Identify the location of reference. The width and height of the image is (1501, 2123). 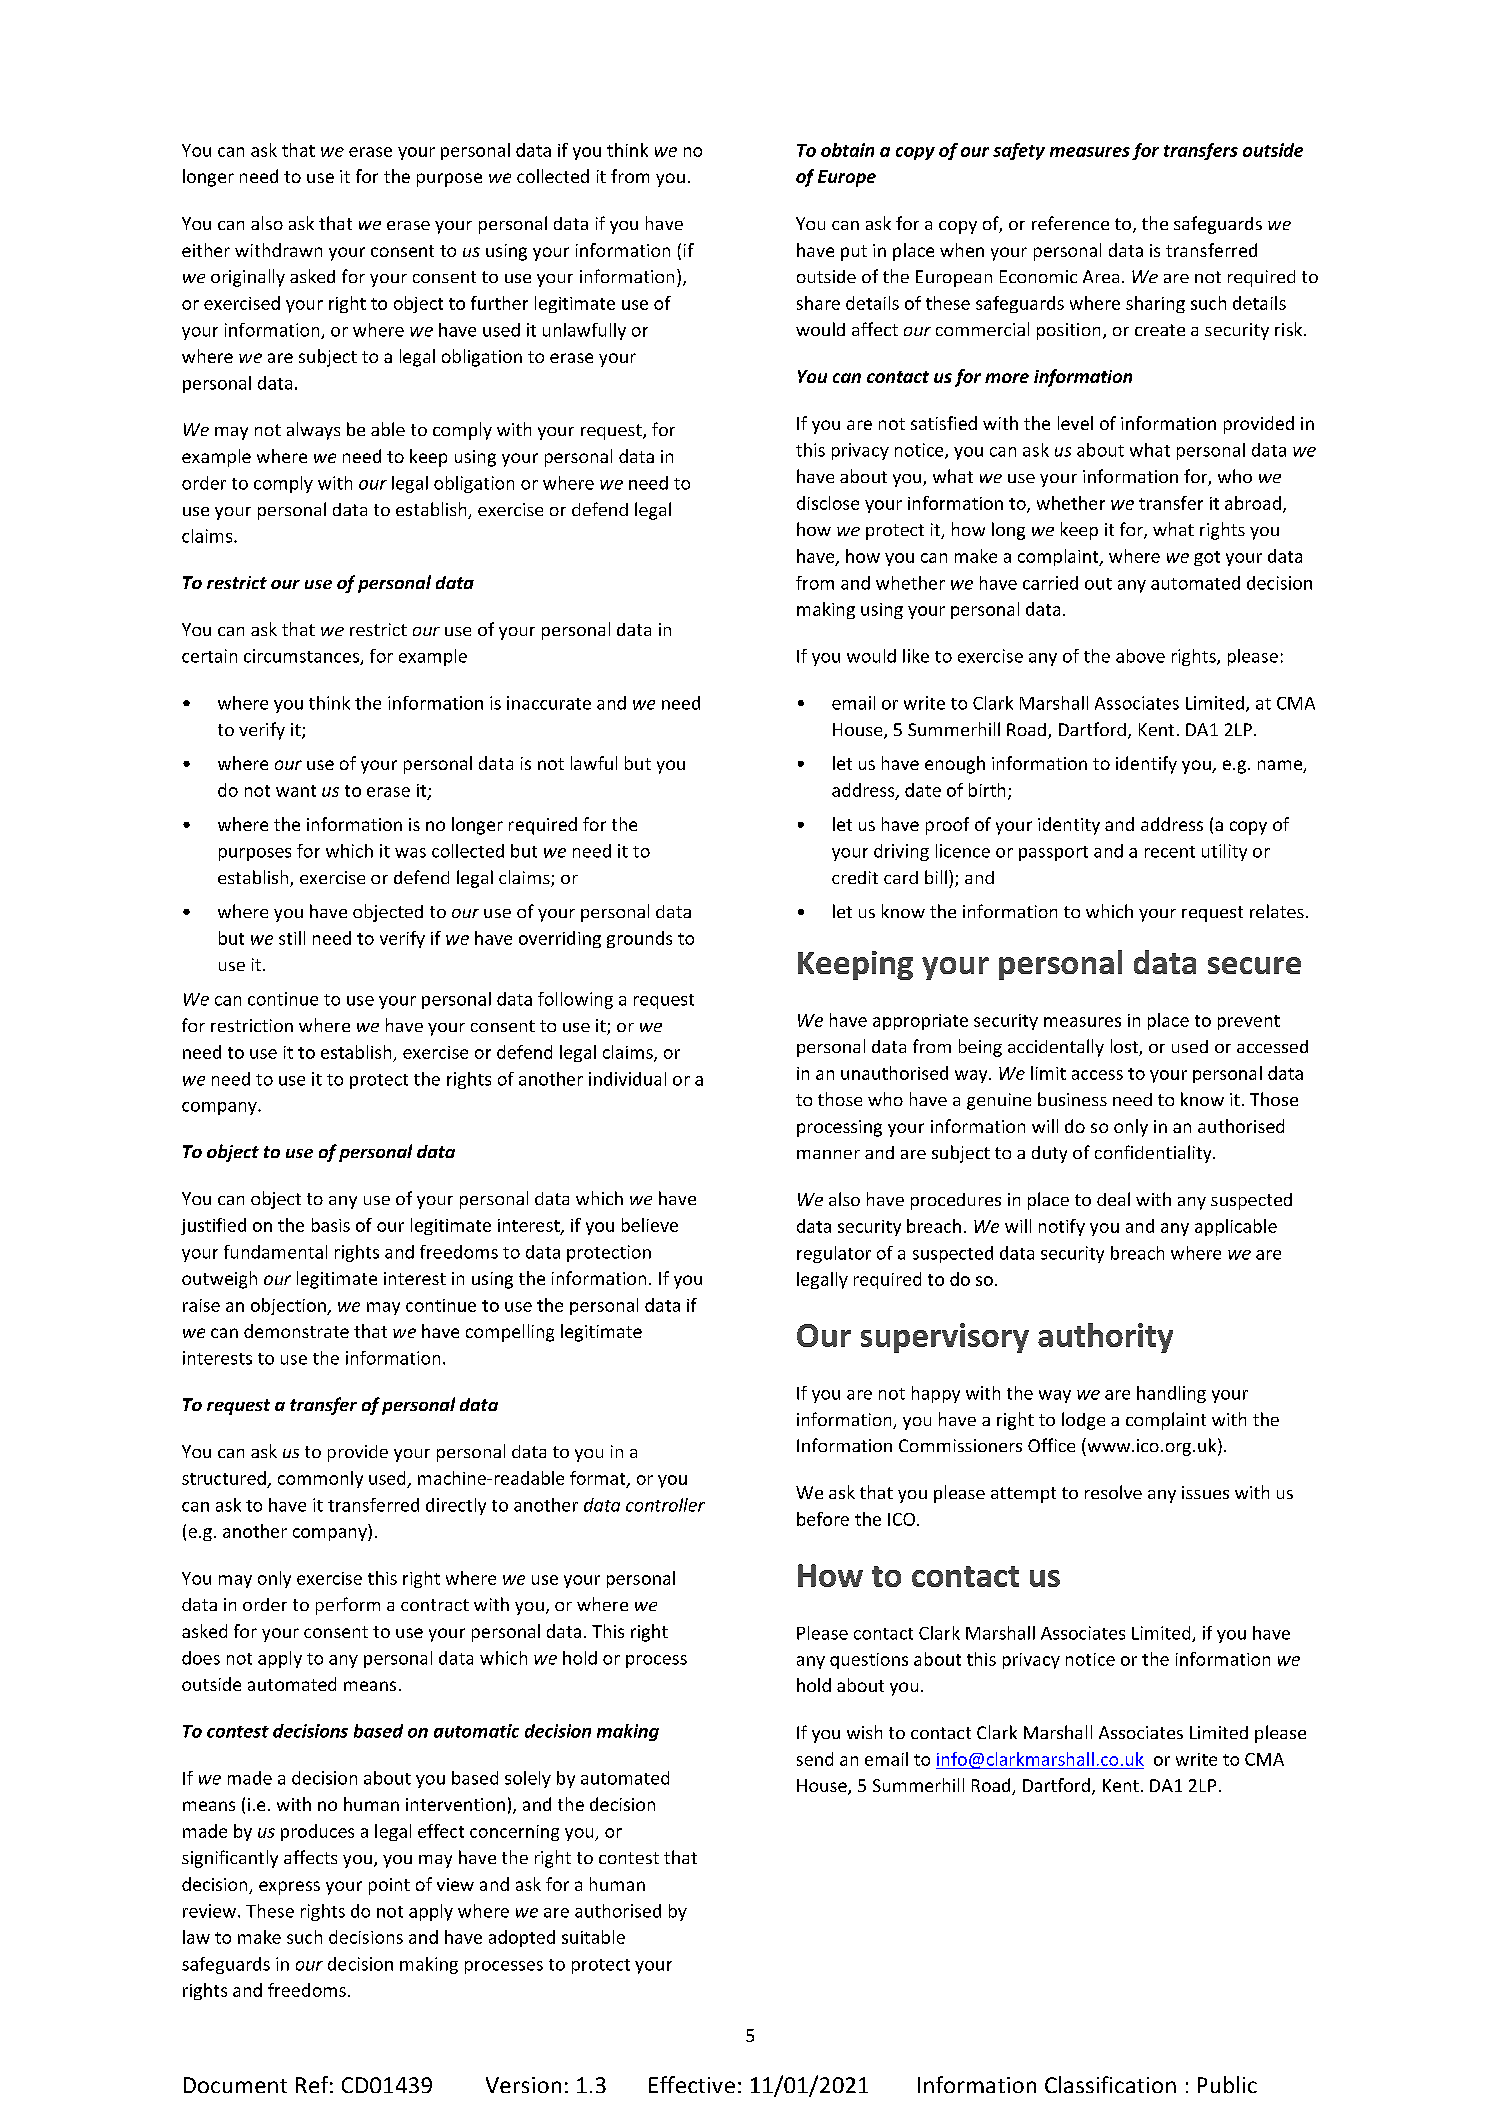
(1070, 223).
